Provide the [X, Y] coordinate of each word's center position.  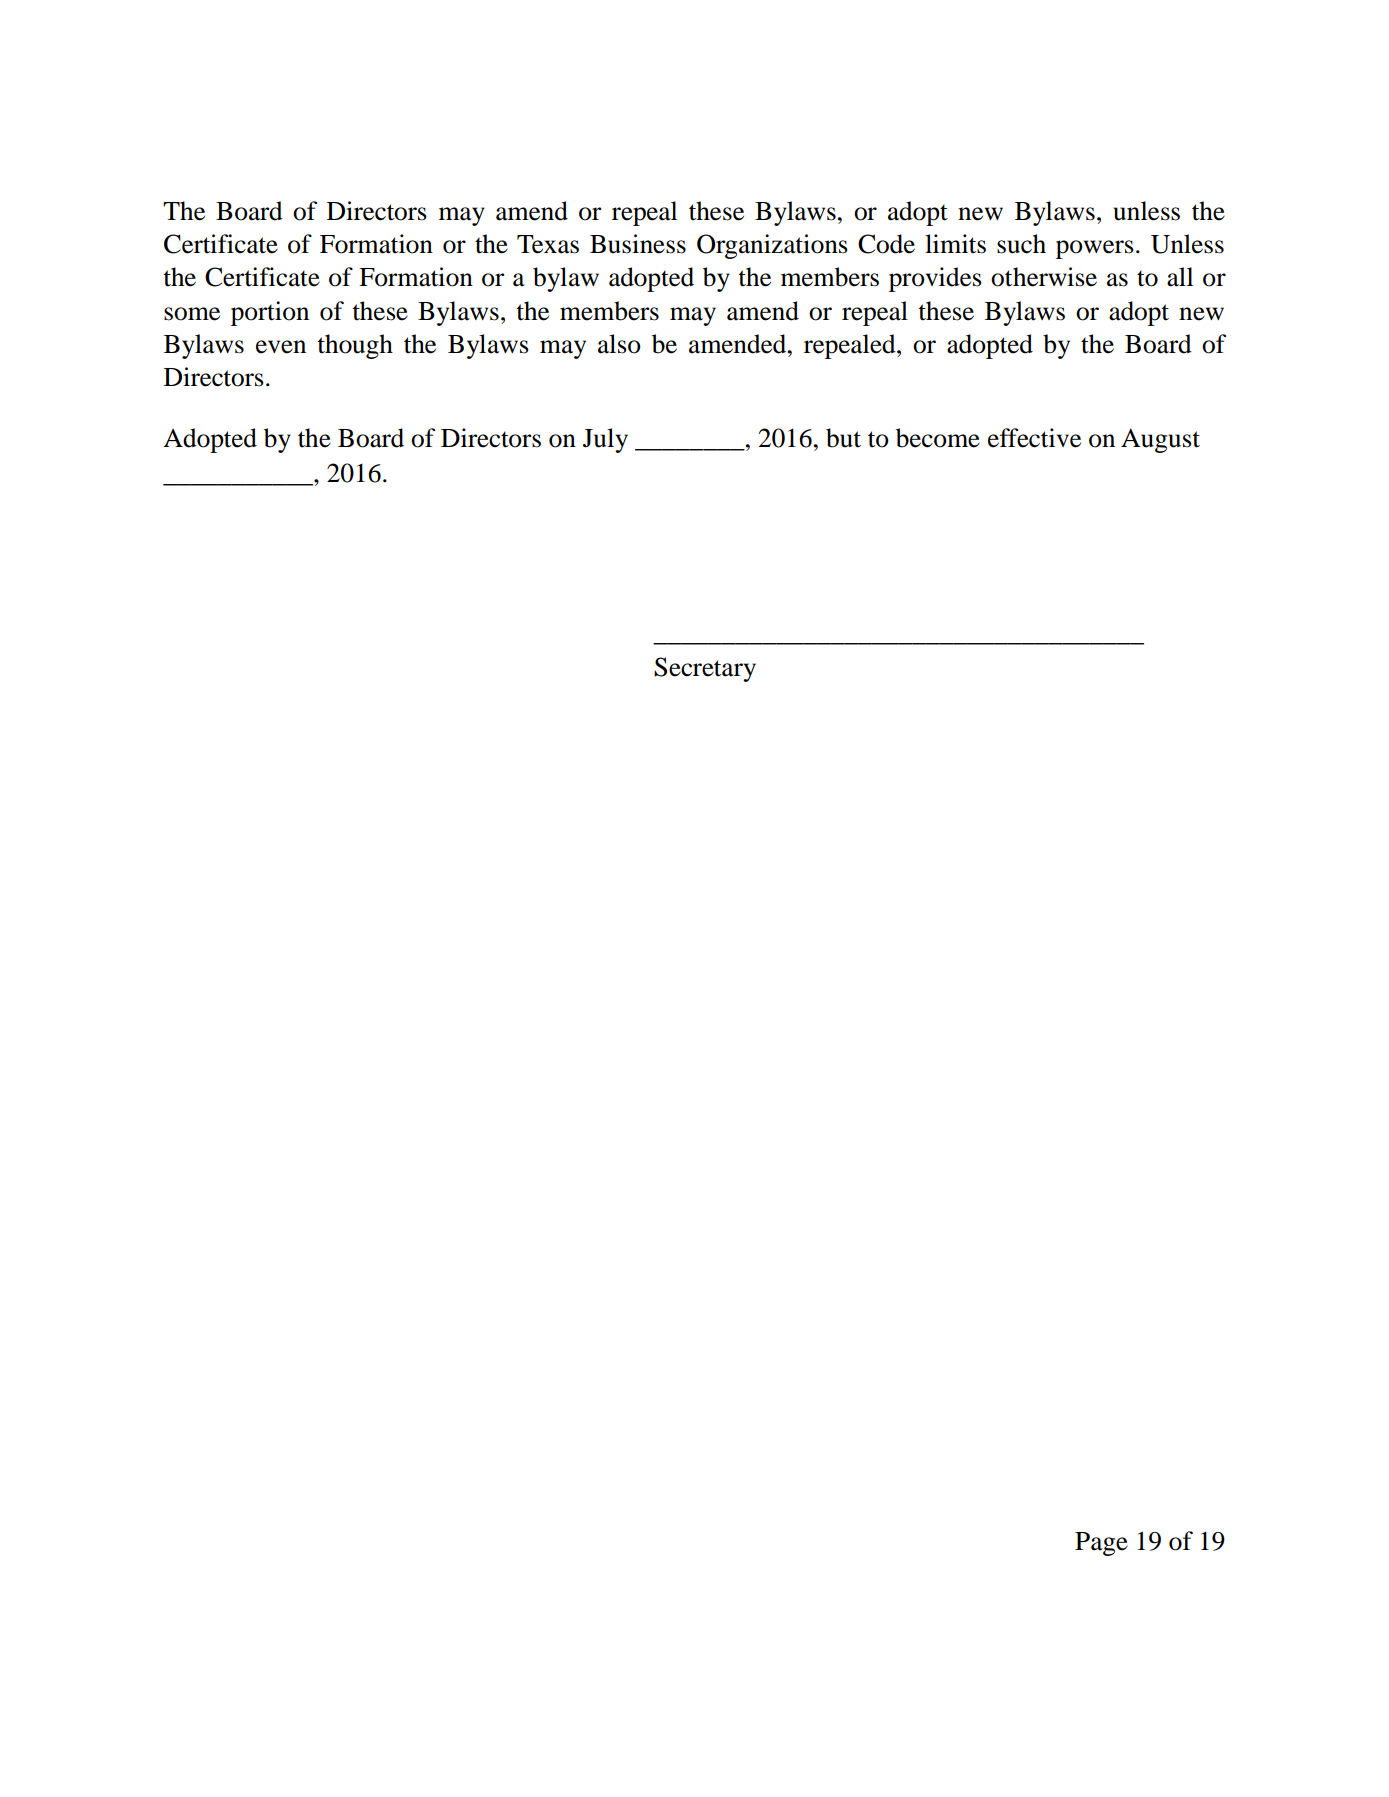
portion [270, 313]
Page [1101, 1544]
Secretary [705, 669]
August [1160, 440]
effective [1034, 438]
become [938, 438]
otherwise [1044, 277]
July [605, 440]
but [843, 438]
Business [638, 244]
